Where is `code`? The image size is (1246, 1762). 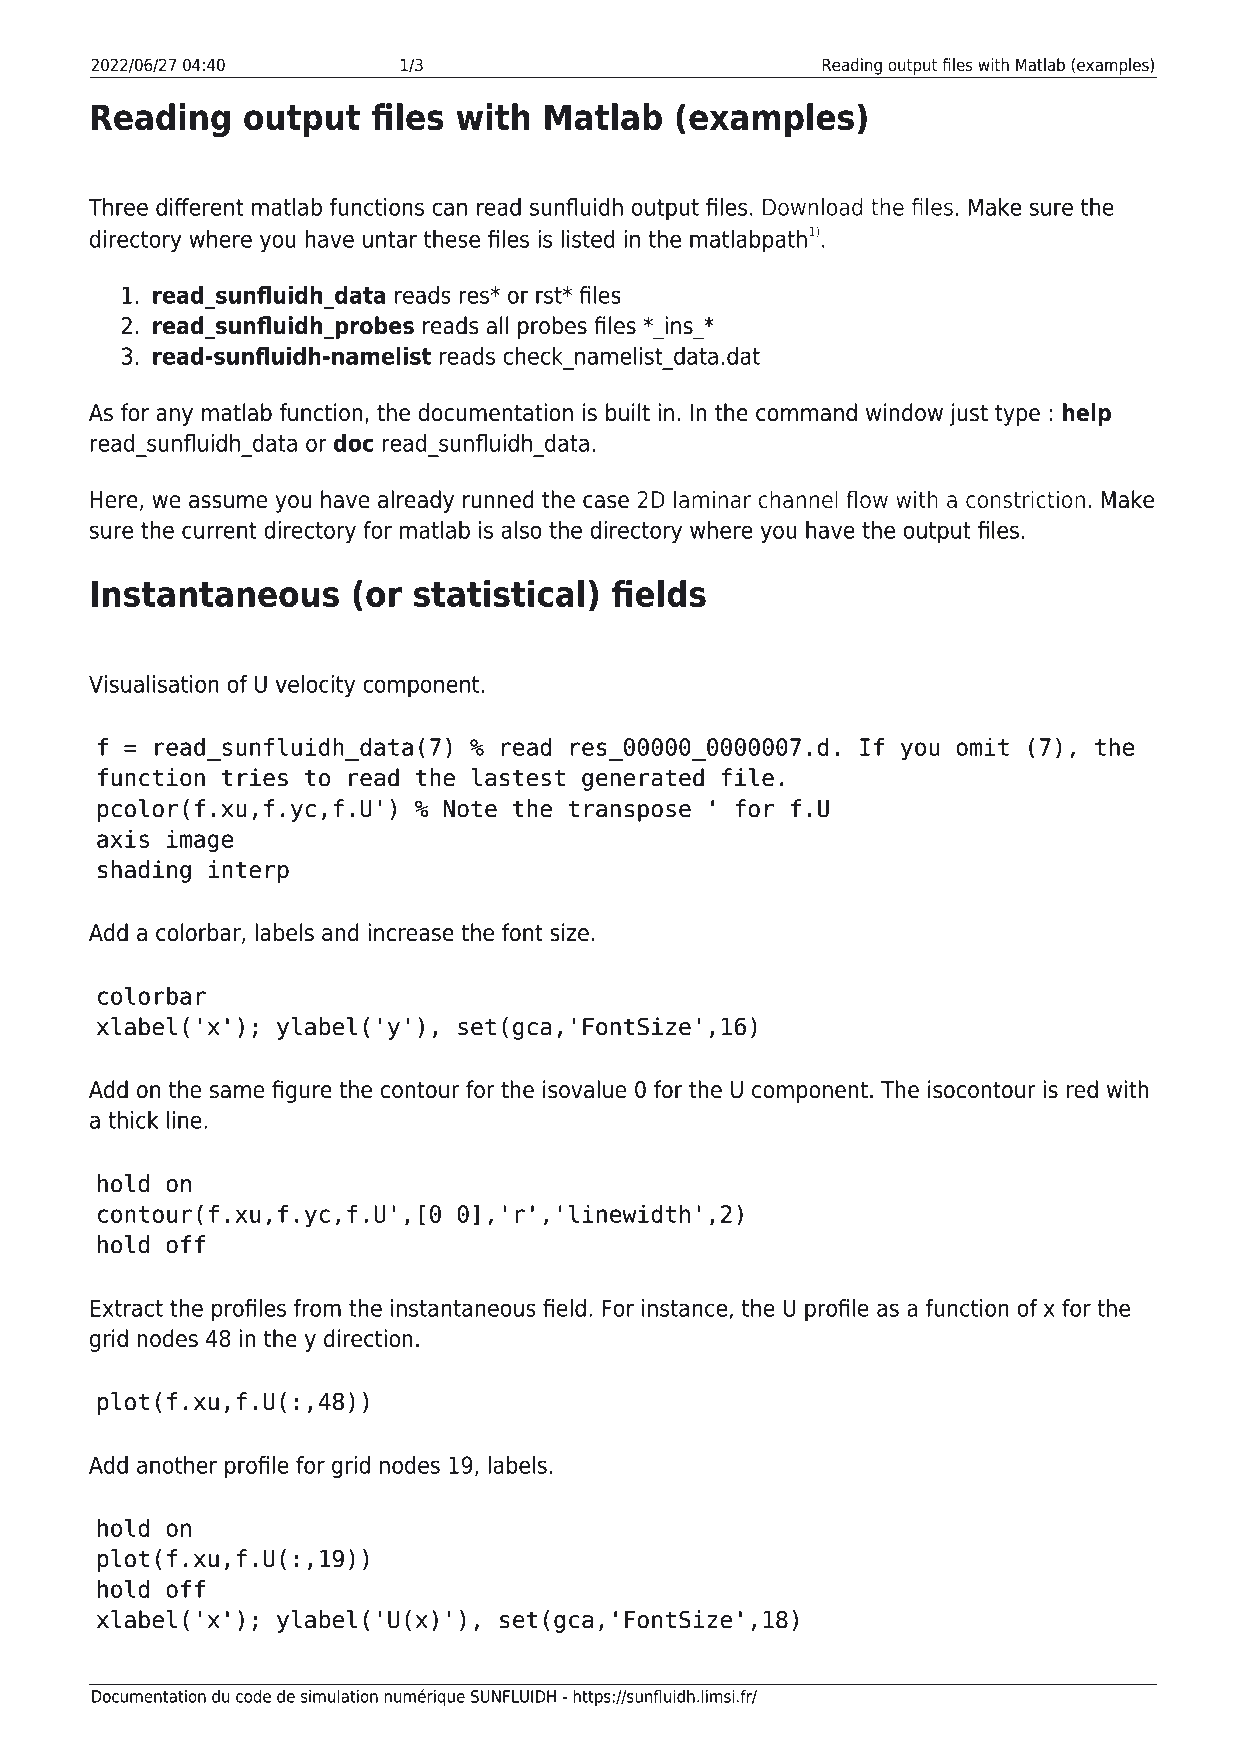
code is located at coordinates (253, 1696).
